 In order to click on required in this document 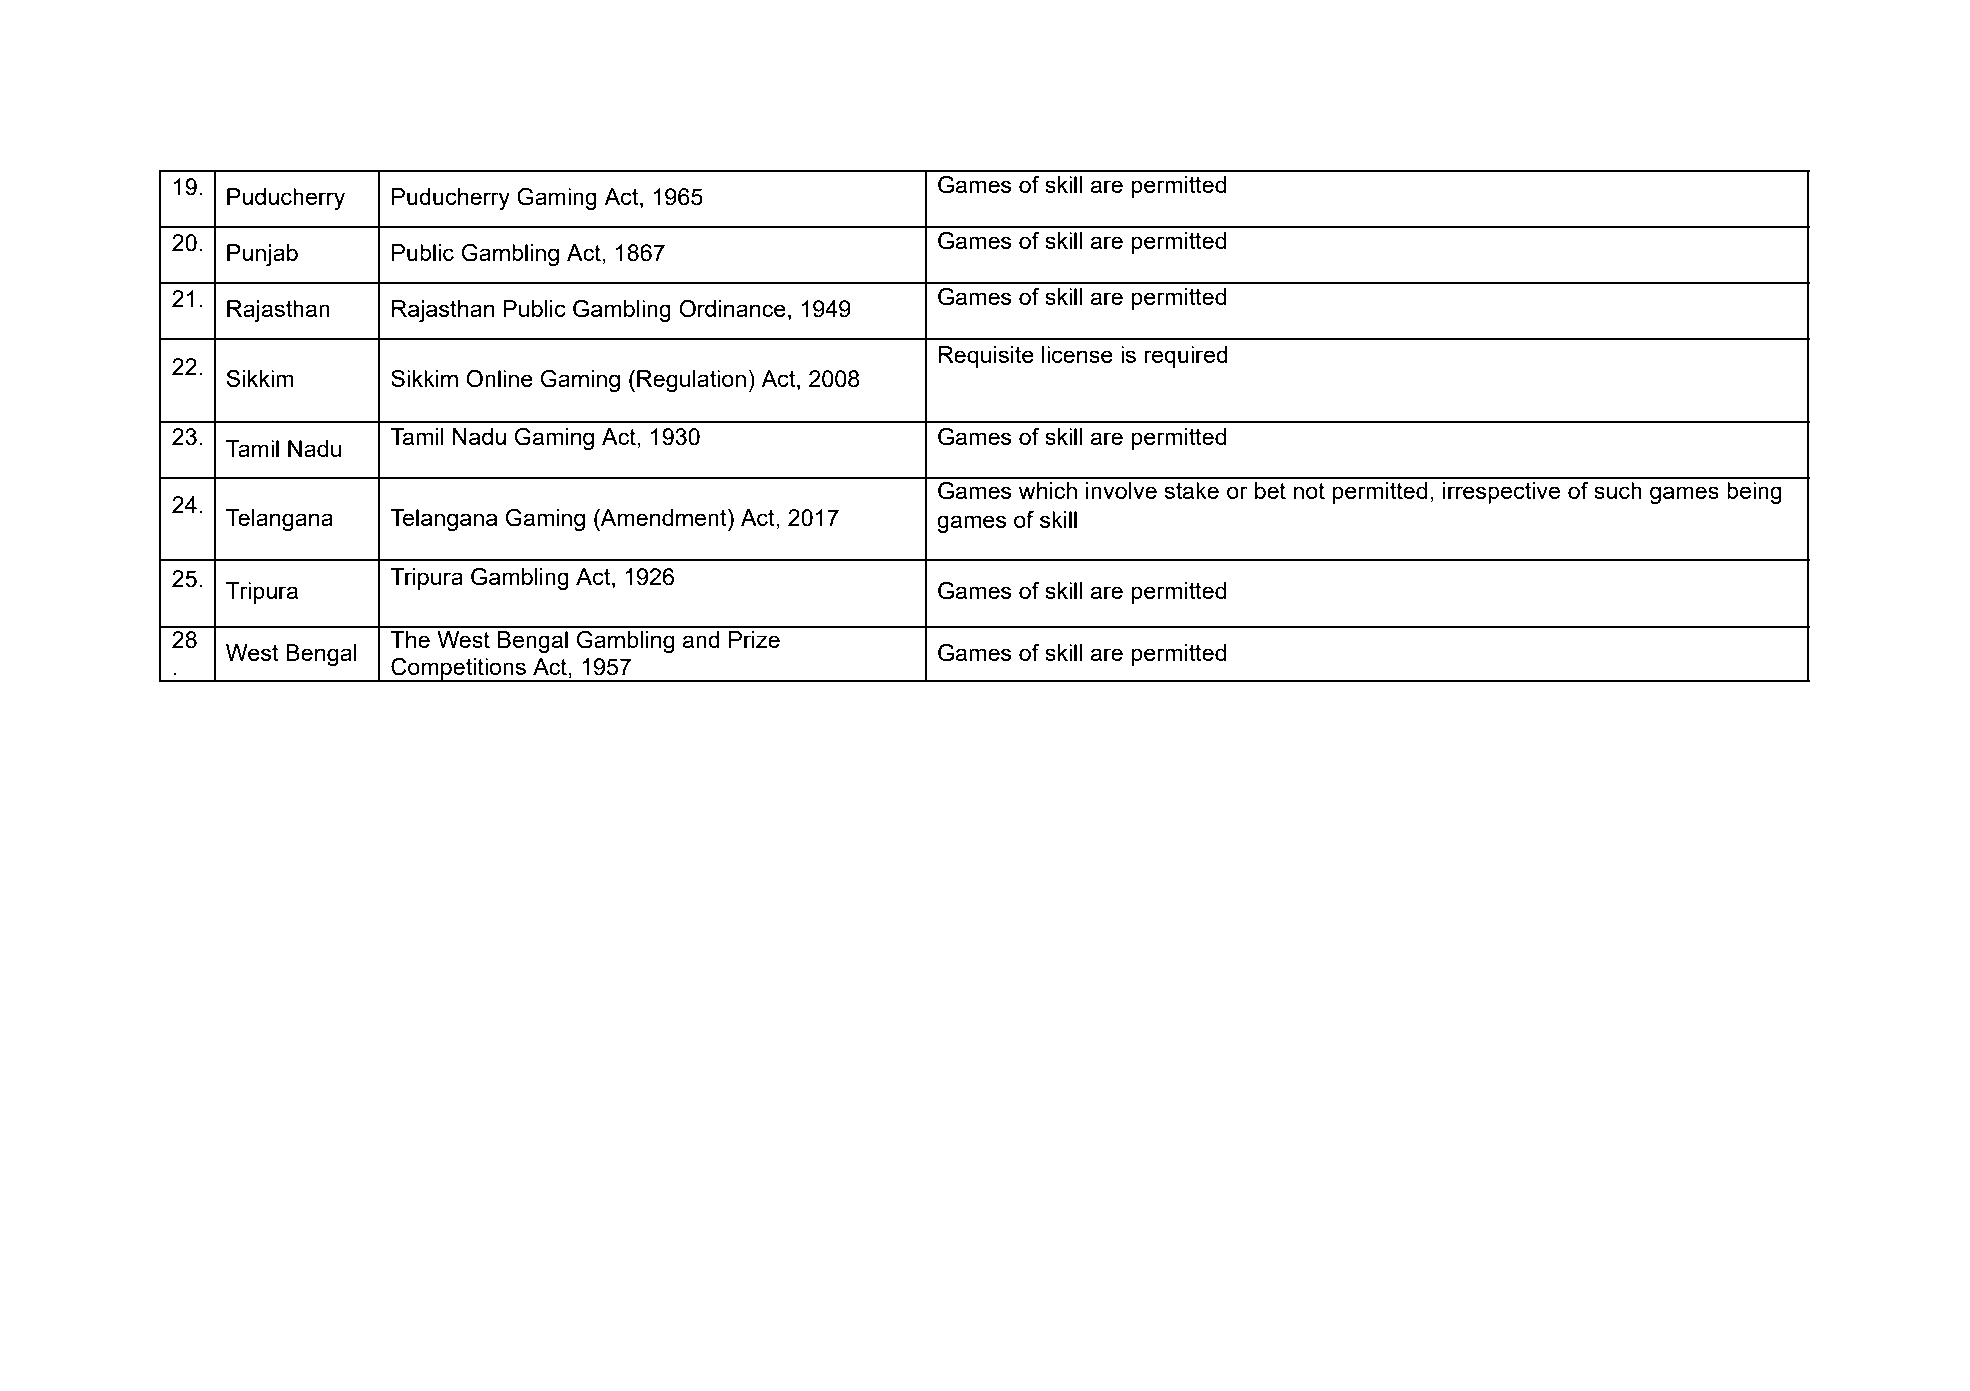, I will do `click(1186, 357)`.
